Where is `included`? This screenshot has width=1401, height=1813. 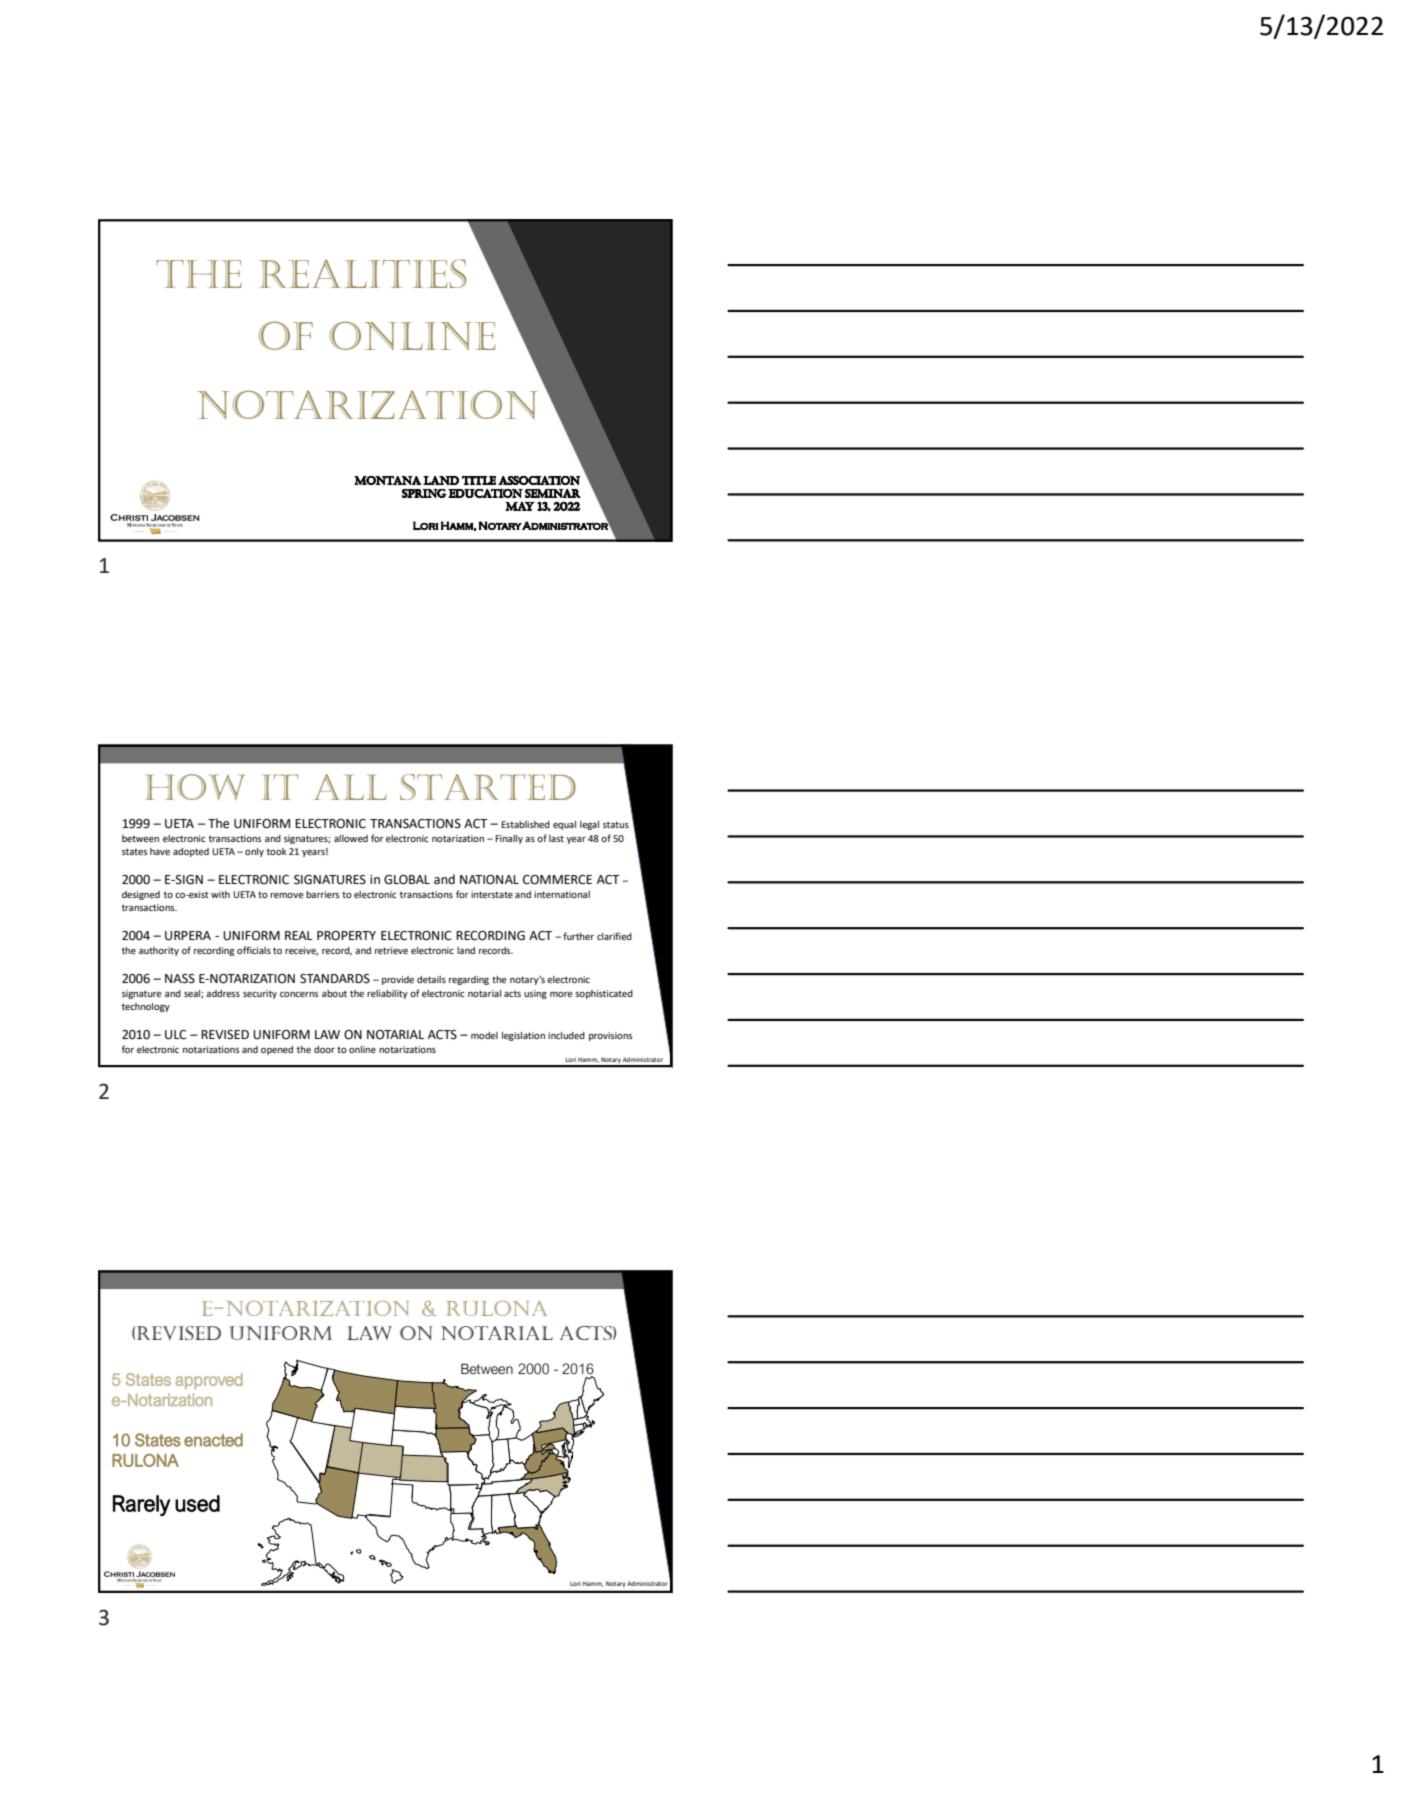
included is located at coordinates (566, 1035).
